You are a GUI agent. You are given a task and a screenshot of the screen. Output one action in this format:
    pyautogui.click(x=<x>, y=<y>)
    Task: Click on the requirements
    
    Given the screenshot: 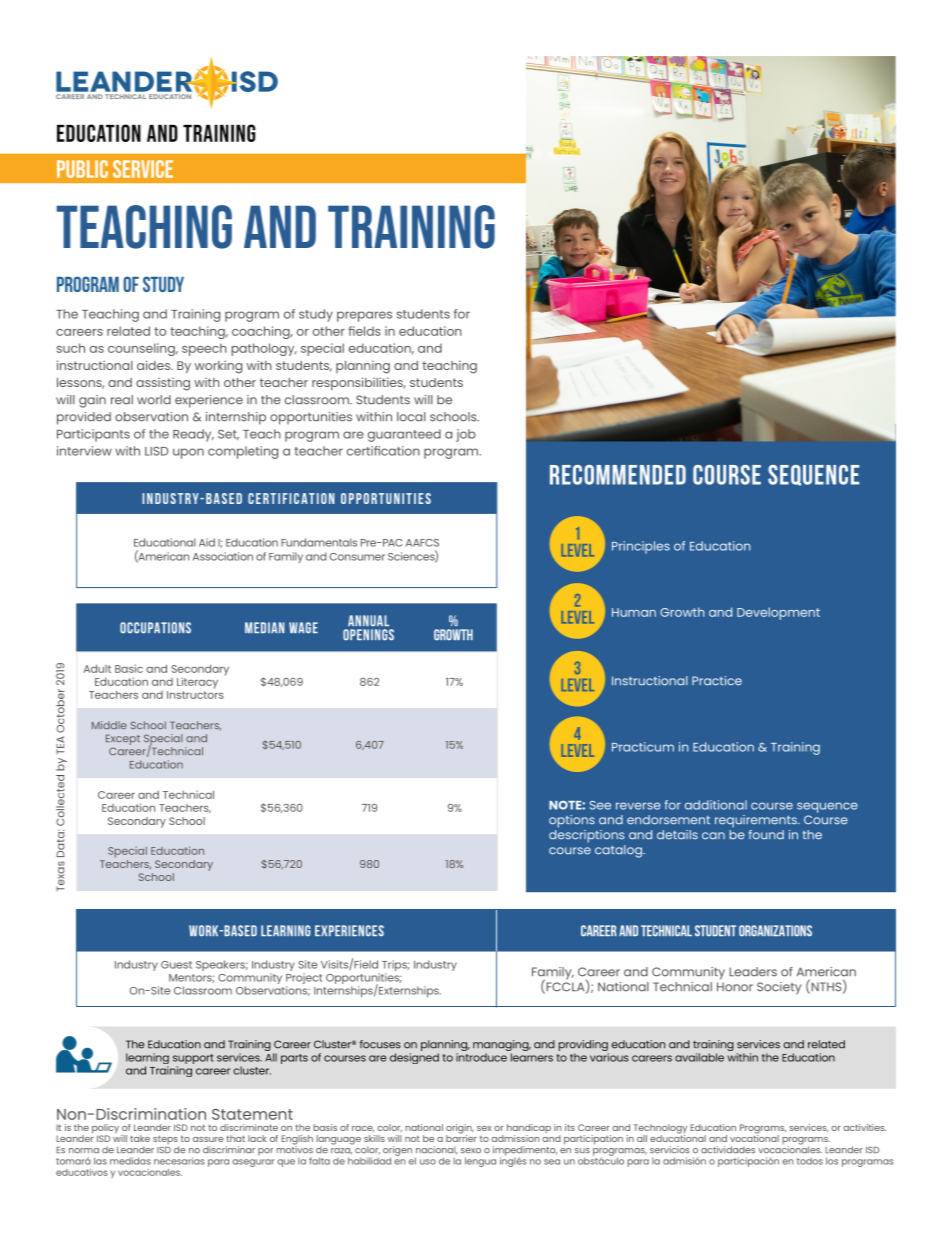 What is the action you would take?
    pyautogui.click(x=757, y=821)
